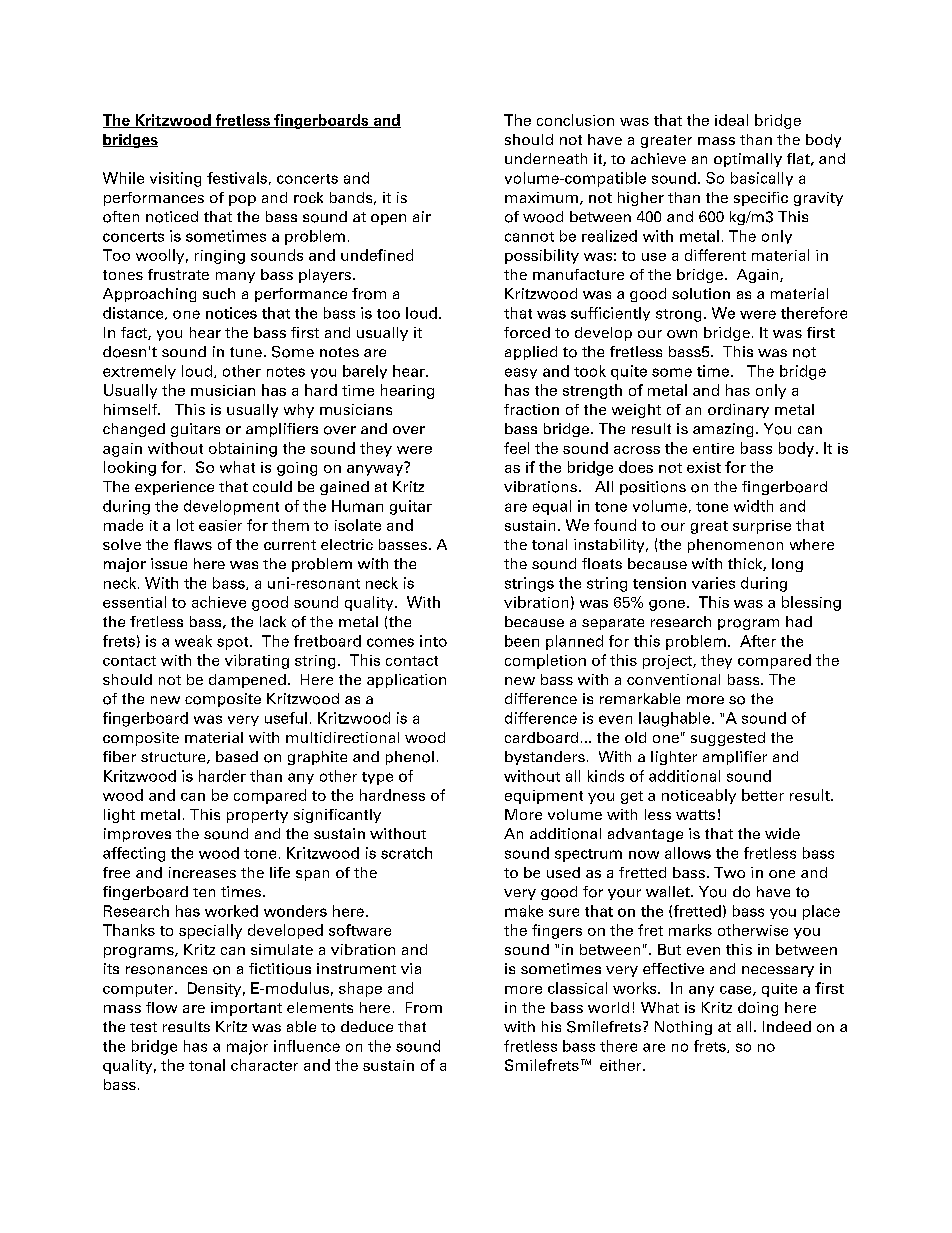  Describe the element at coordinates (713, 448) in the screenshot. I see `entire` at that location.
